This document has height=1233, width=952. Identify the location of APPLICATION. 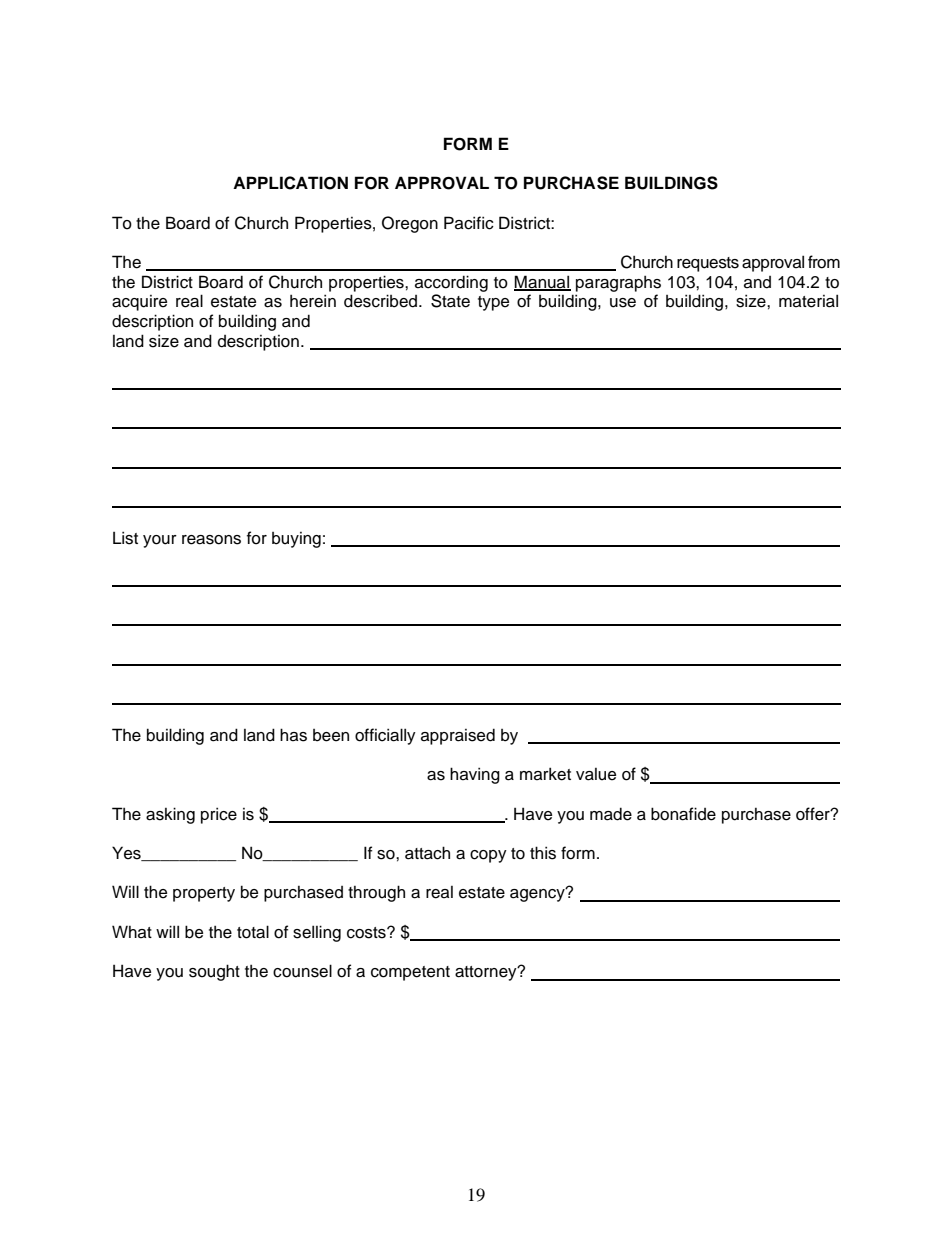
(290, 183).
